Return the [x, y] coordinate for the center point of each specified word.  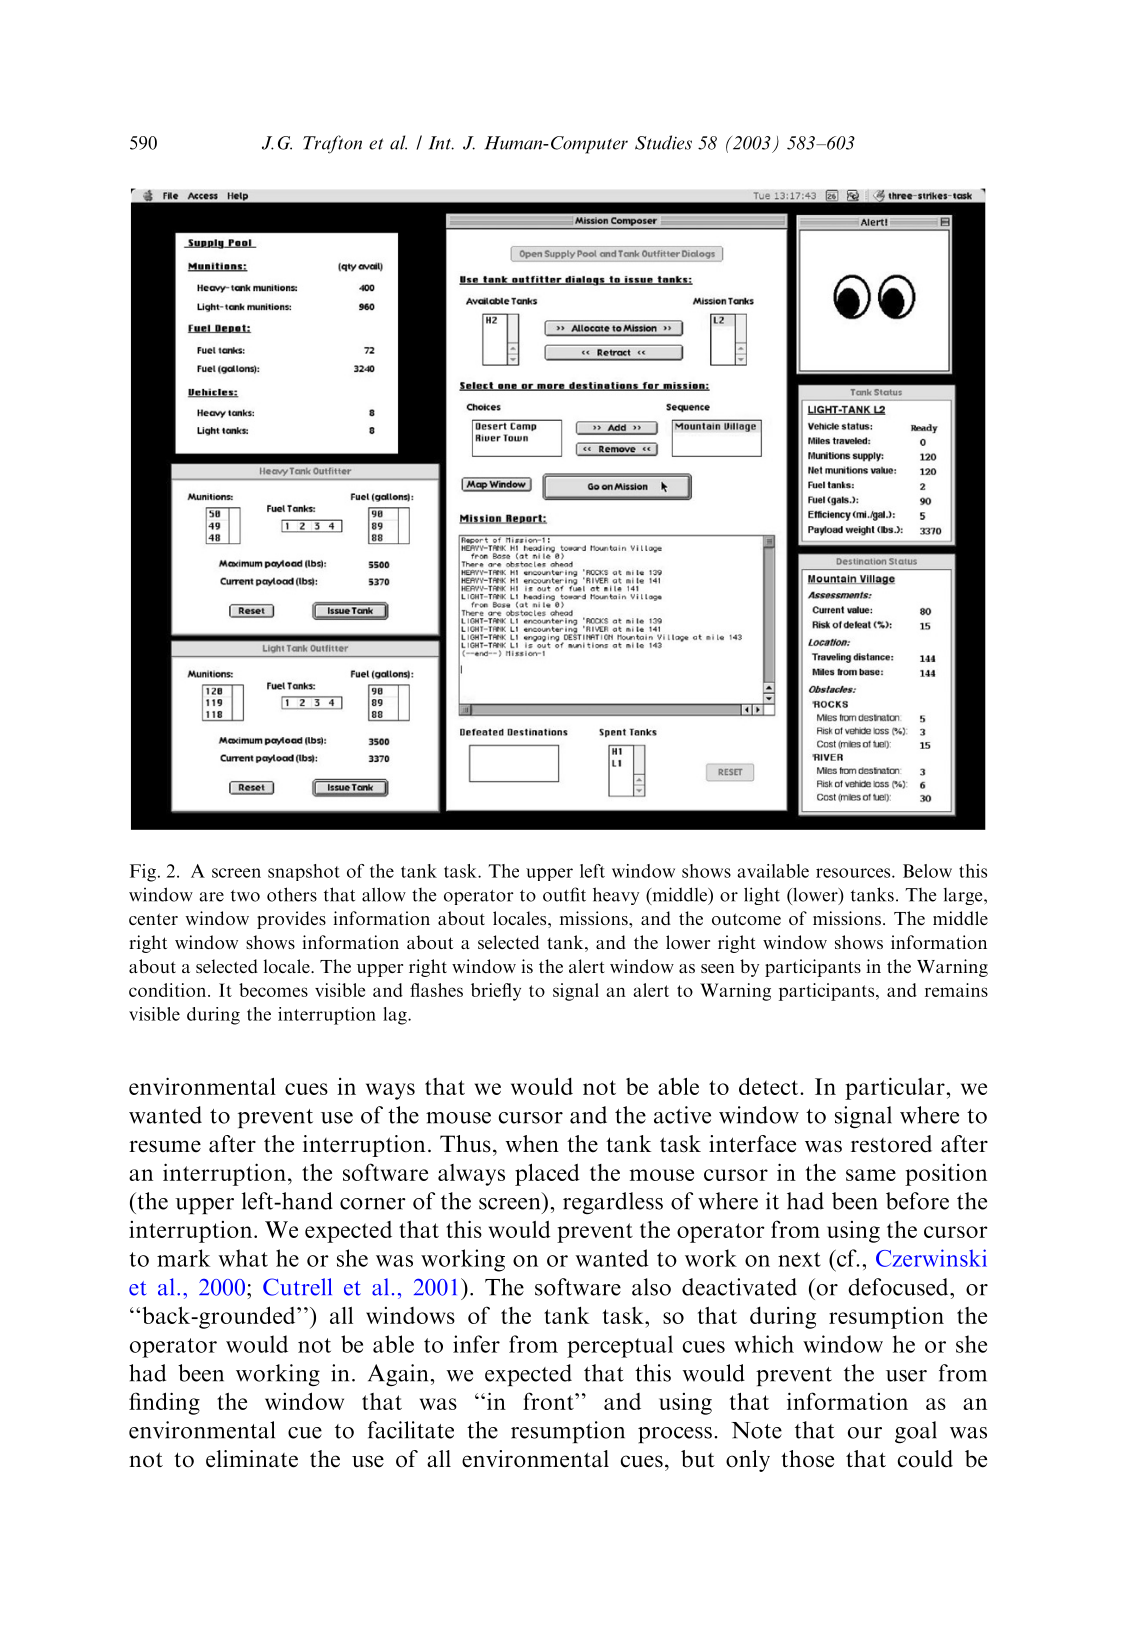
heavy [616, 896]
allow [384, 894]
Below [927, 871]
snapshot [304, 872]
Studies [663, 142]
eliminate [252, 1459]
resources [854, 873]
